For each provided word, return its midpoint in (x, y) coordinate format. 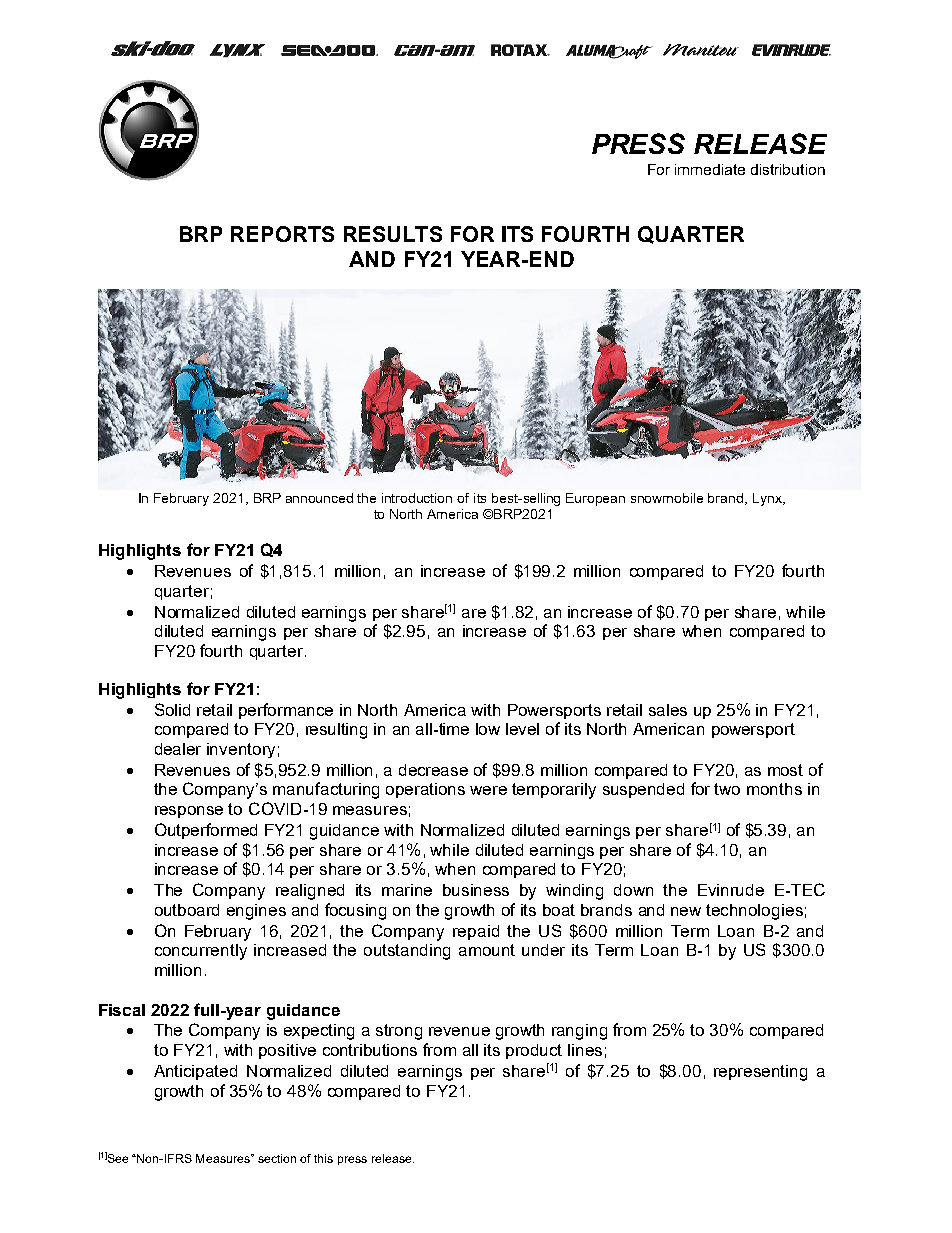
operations (425, 790)
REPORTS (282, 234)
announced (319, 498)
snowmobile (667, 498)
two (727, 789)
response (189, 812)
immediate (710, 169)
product (534, 1051)
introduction (417, 498)
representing (760, 1073)
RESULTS (393, 234)
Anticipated (195, 1072)
